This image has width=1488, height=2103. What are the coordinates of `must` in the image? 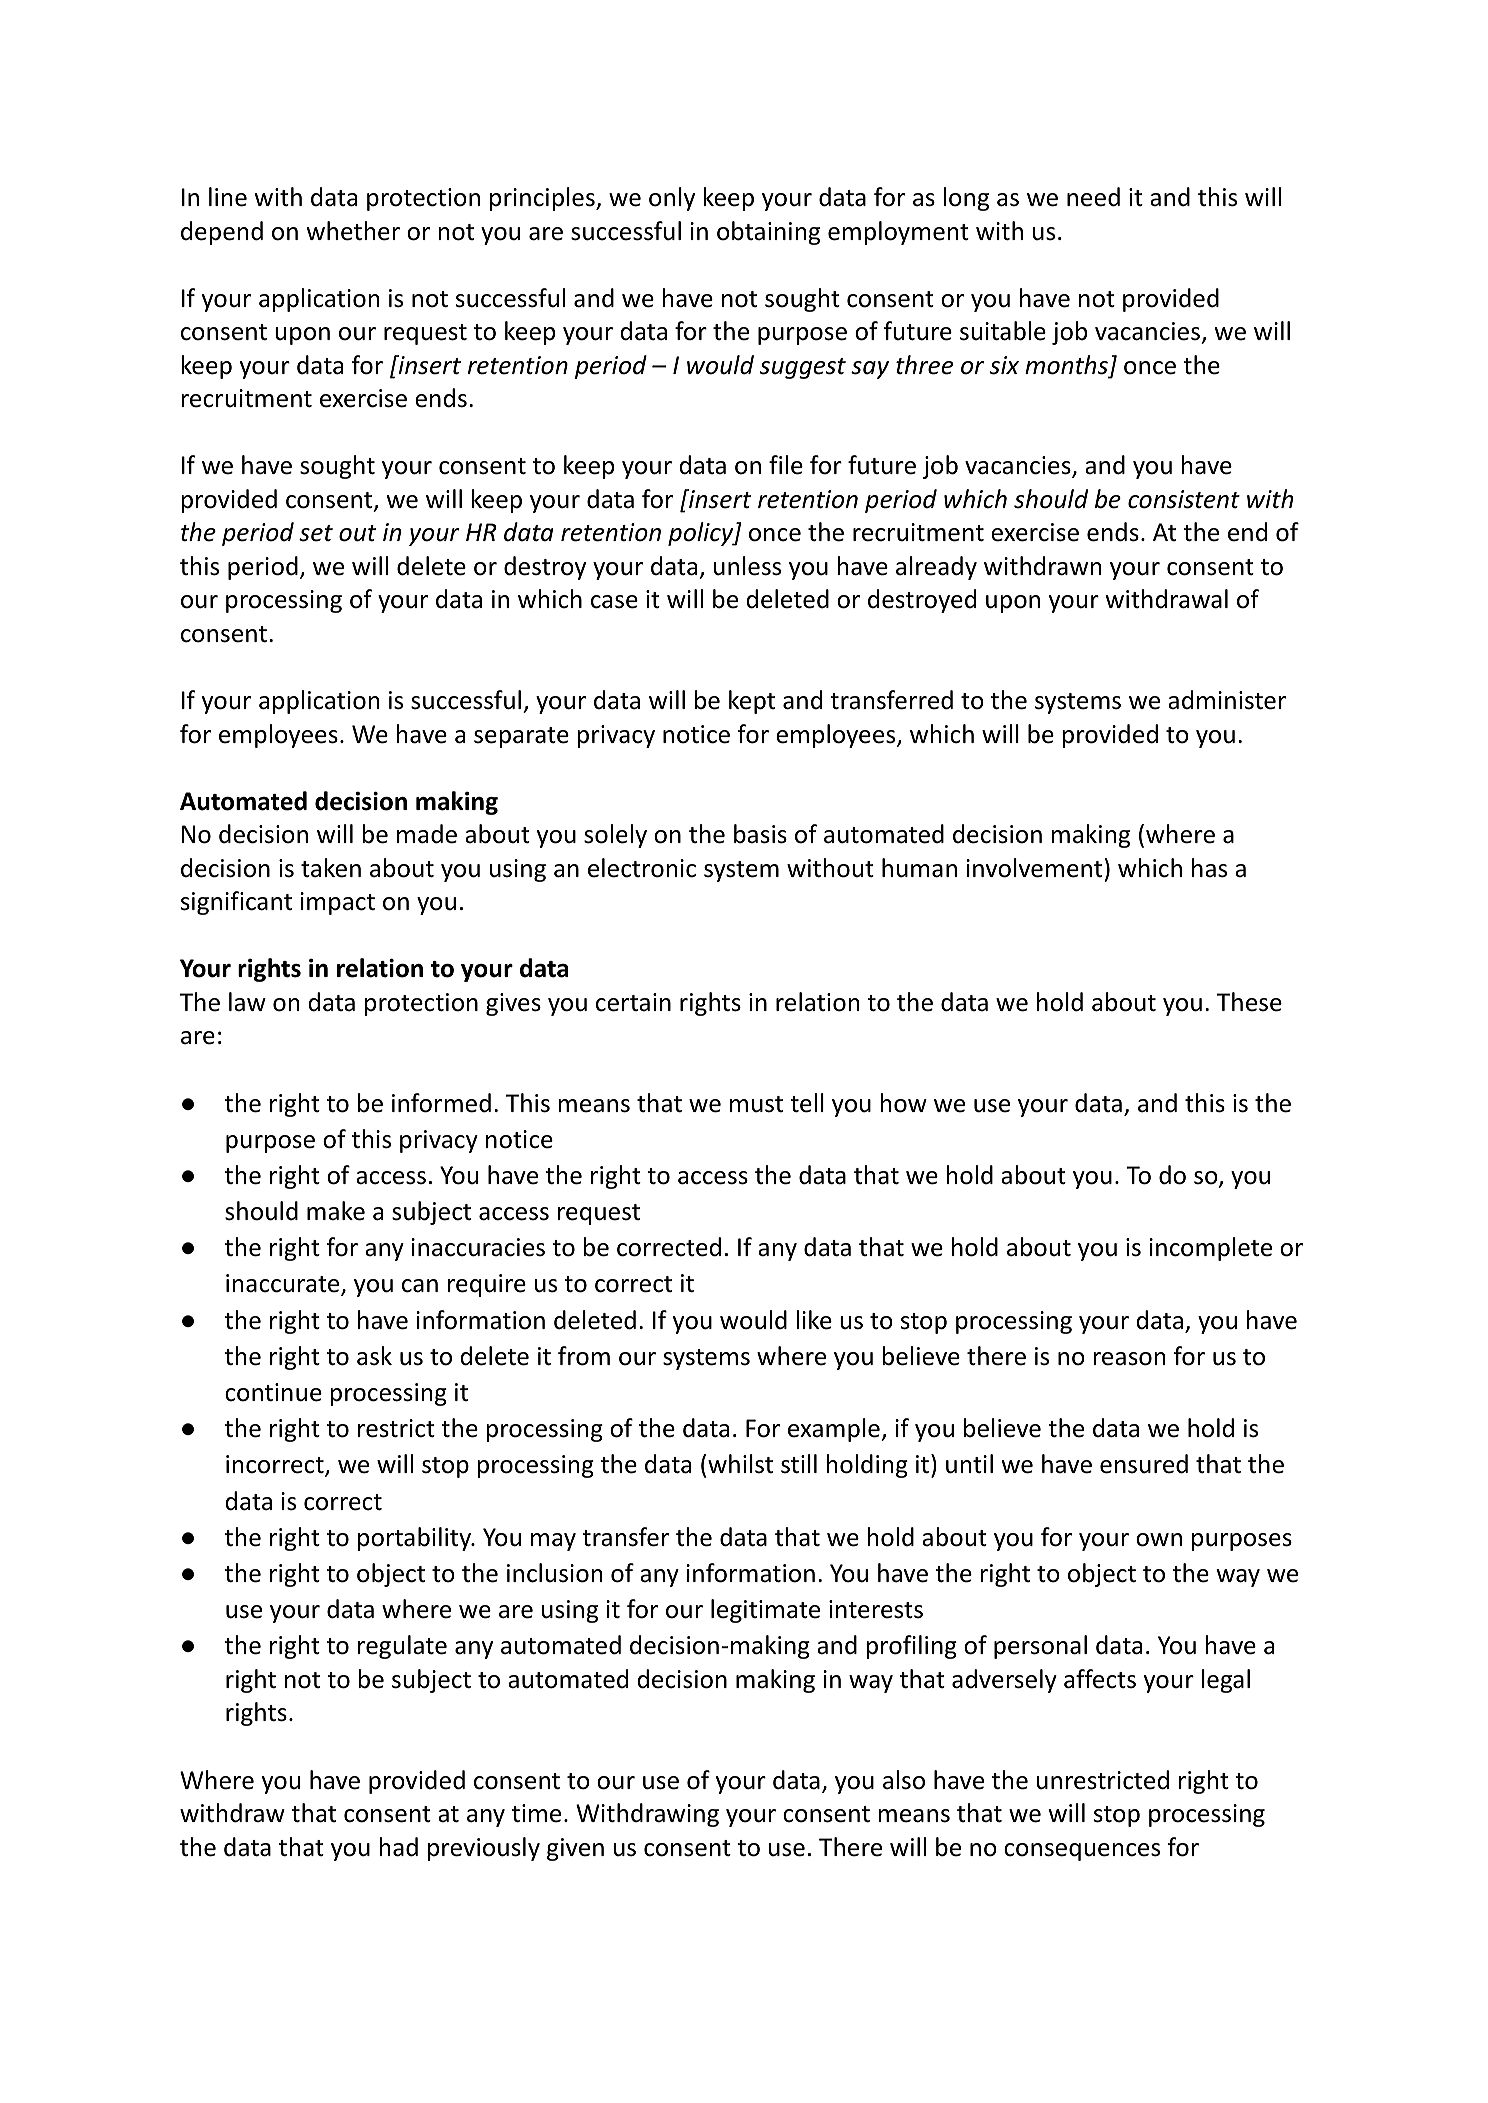 It's located at (756, 1104).
